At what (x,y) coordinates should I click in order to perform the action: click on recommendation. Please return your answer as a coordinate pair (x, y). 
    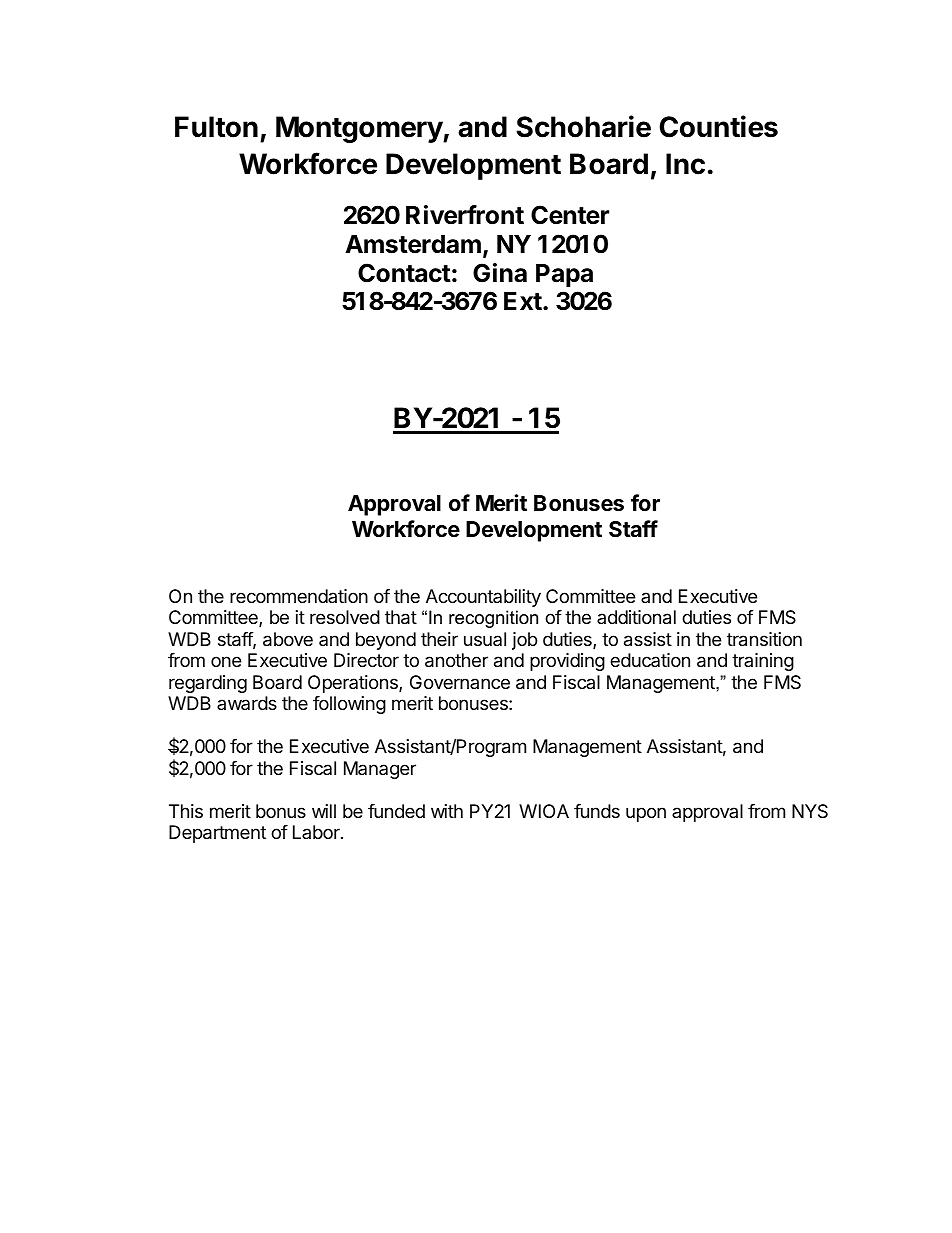
    Looking at the image, I should click on (299, 596).
